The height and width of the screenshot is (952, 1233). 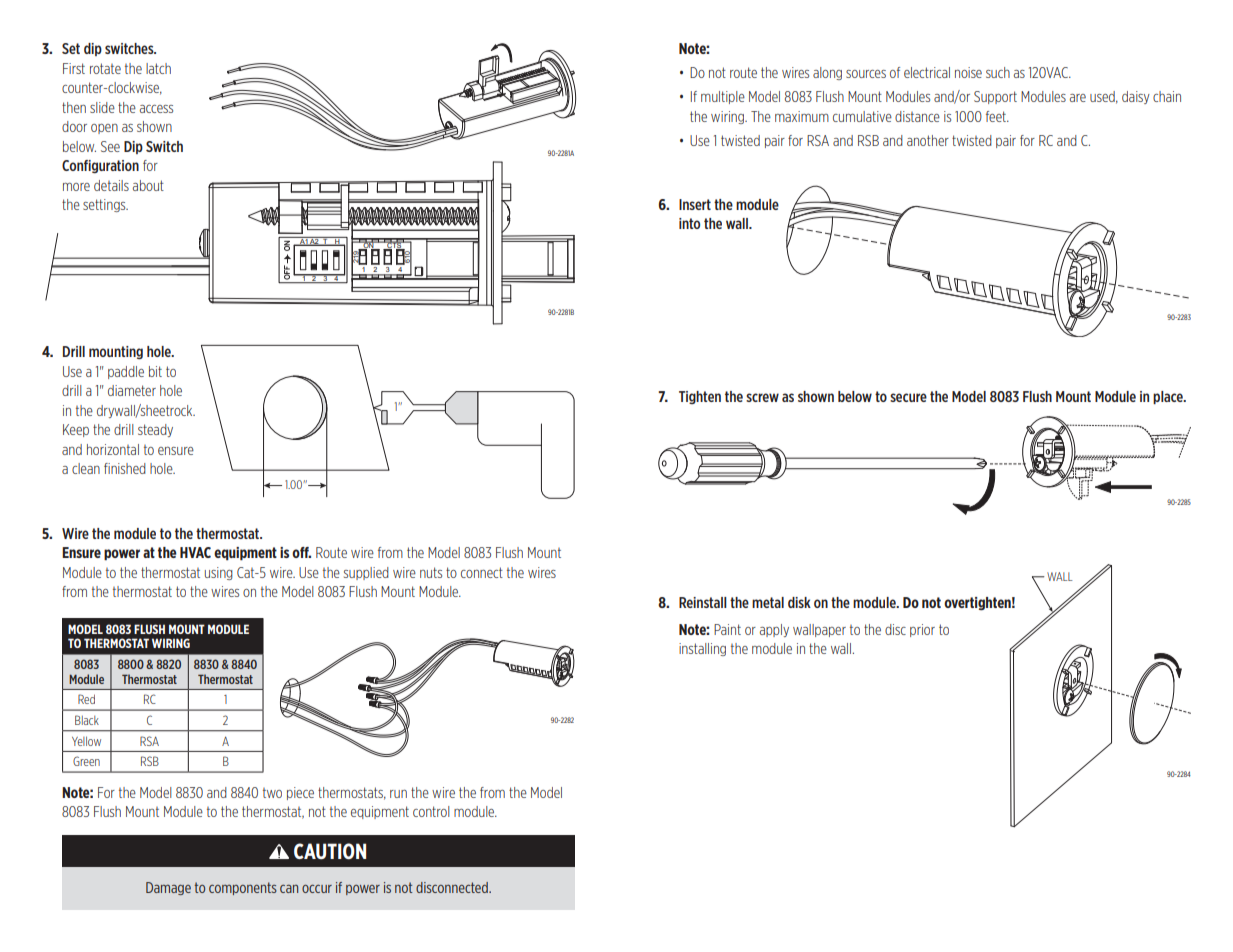 I want to click on multiple, so click(x=723, y=97).
